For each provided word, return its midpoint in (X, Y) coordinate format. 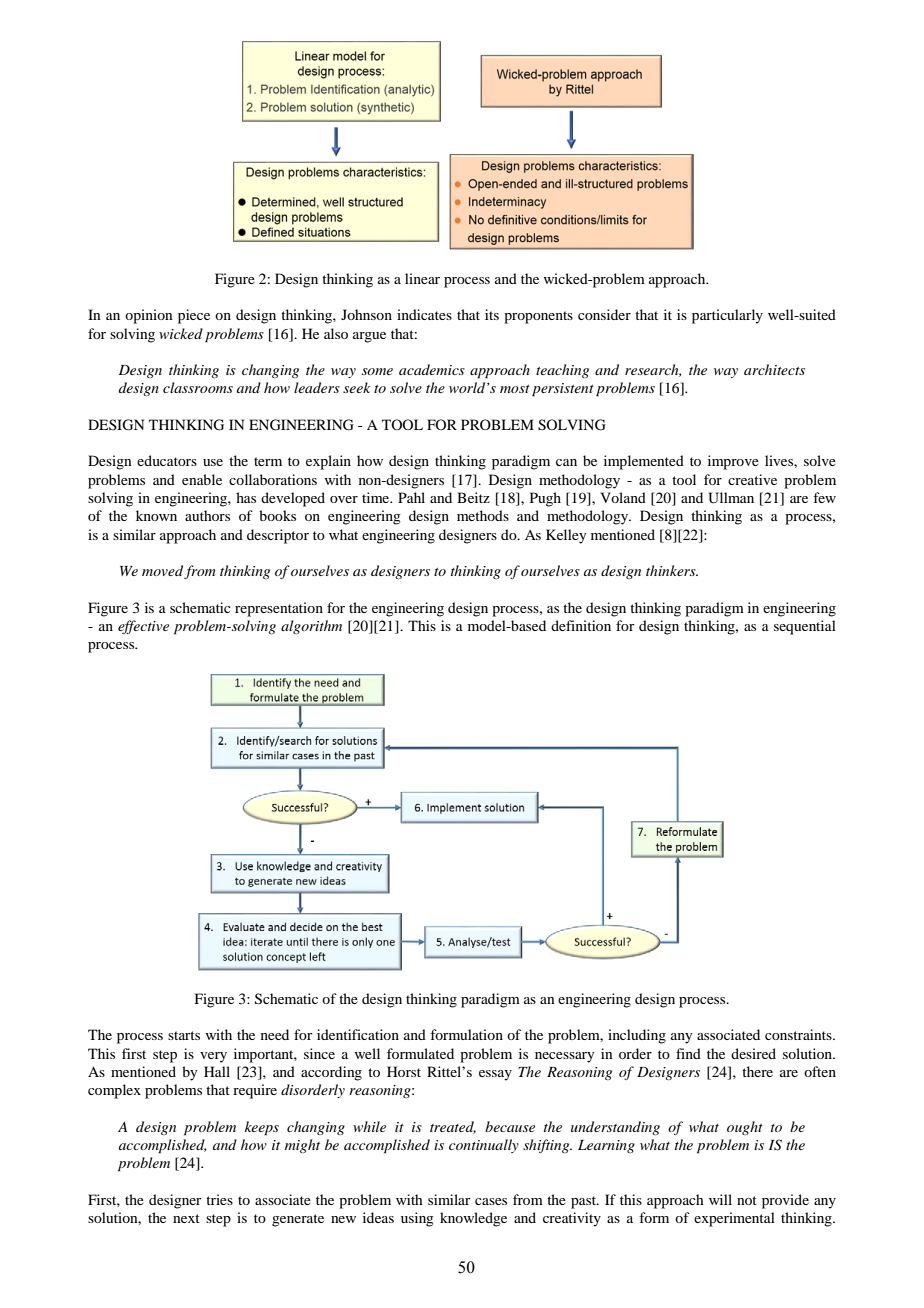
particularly (727, 316)
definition (581, 625)
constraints (799, 1034)
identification (358, 1034)
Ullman (731, 498)
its (492, 314)
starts (184, 1035)
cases (491, 1201)
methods (483, 515)
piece (194, 316)
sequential (805, 627)
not (747, 1200)
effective (143, 627)
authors (207, 515)
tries (219, 1199)
